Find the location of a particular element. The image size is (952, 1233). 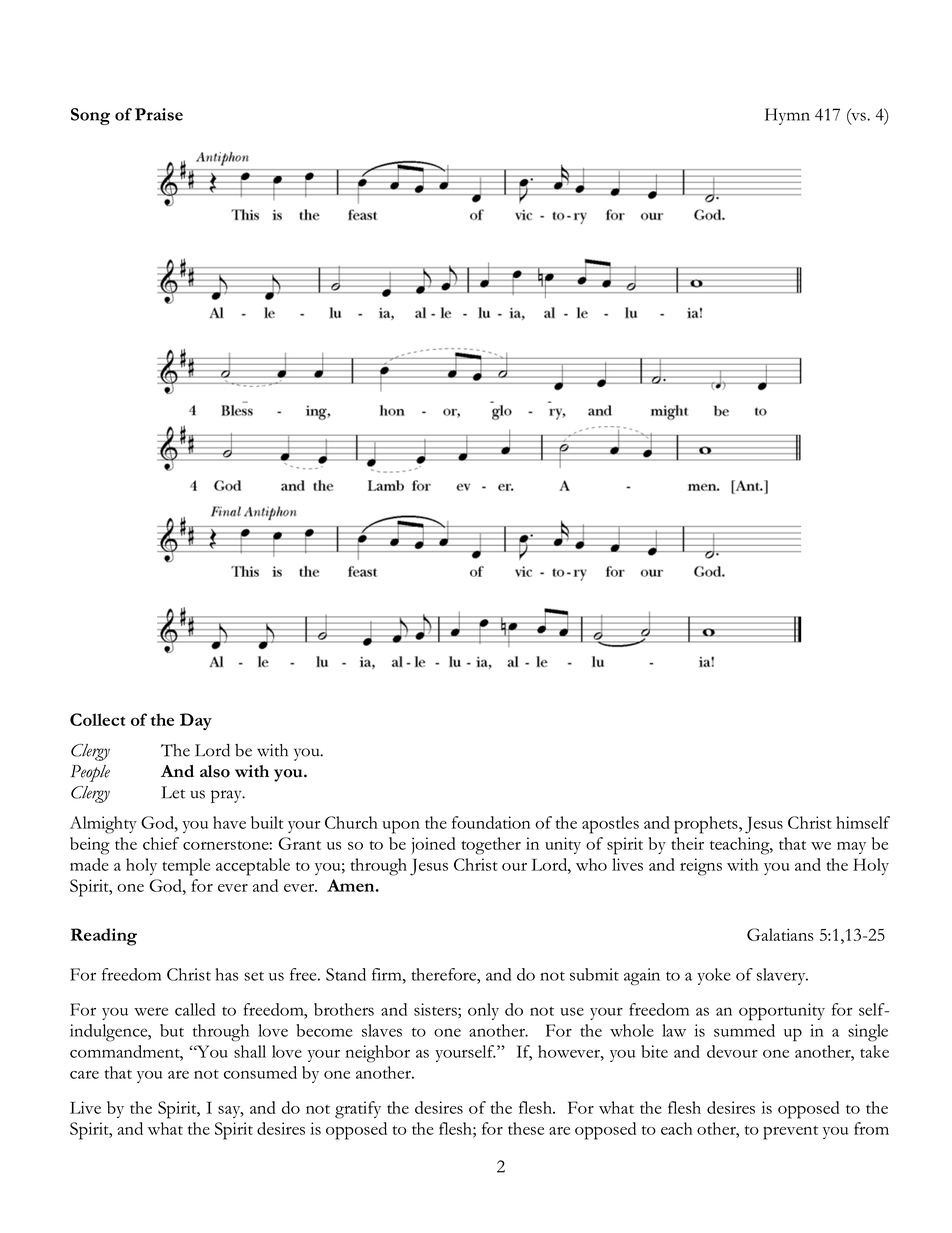

prevent is located at coordinates (790, 1132).
